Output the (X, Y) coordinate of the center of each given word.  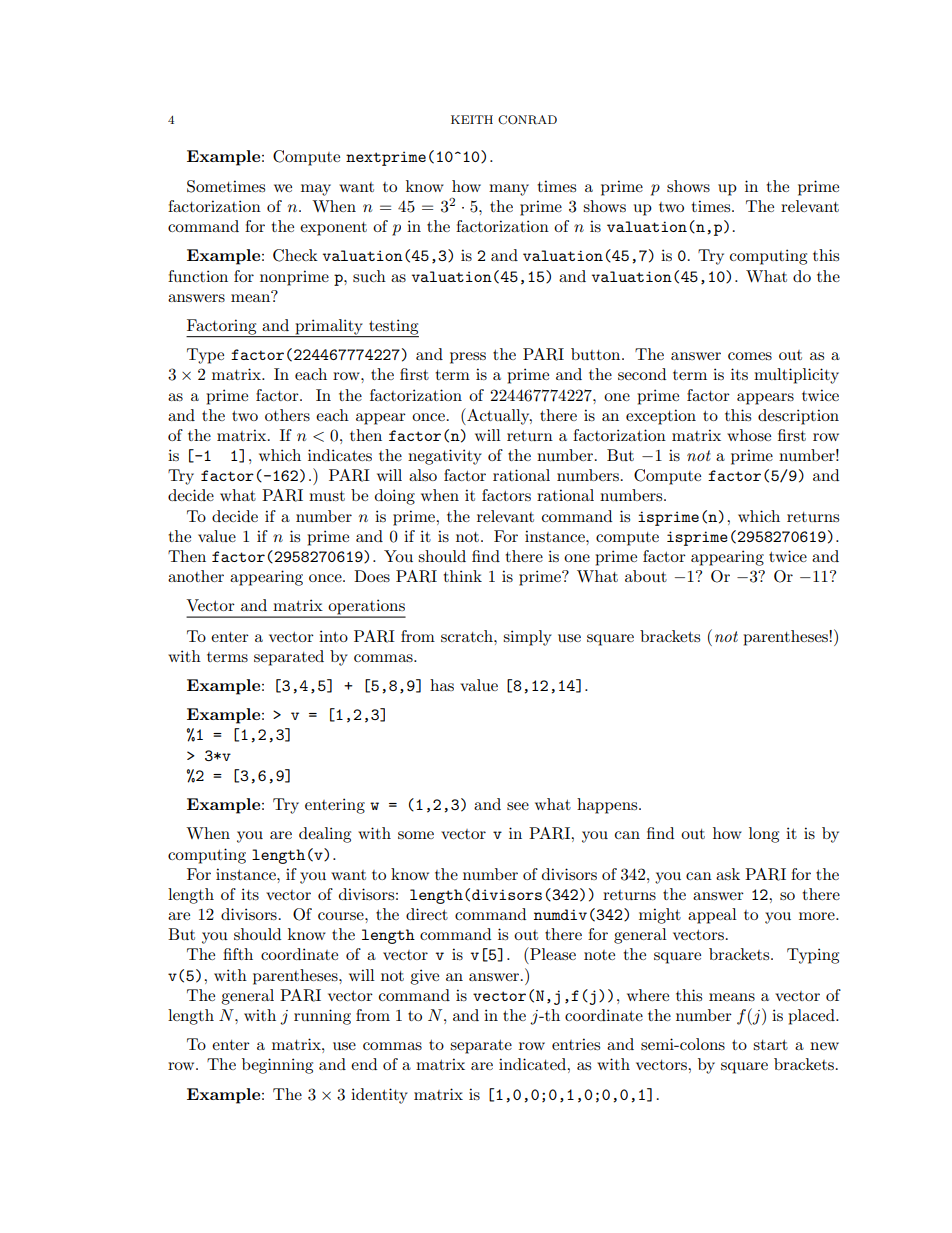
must (327, 496)
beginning (277, 1066)
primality (329, 328)
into (333, 636)
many (509, 190)
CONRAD (527, 120)
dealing (325, 835)
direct (427, 914)
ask (728, 874)
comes (750, 356)
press (468, 358)
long (764, 835)
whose (749, 435)
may (316, 190)
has (442, 685)
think (462, 576)
